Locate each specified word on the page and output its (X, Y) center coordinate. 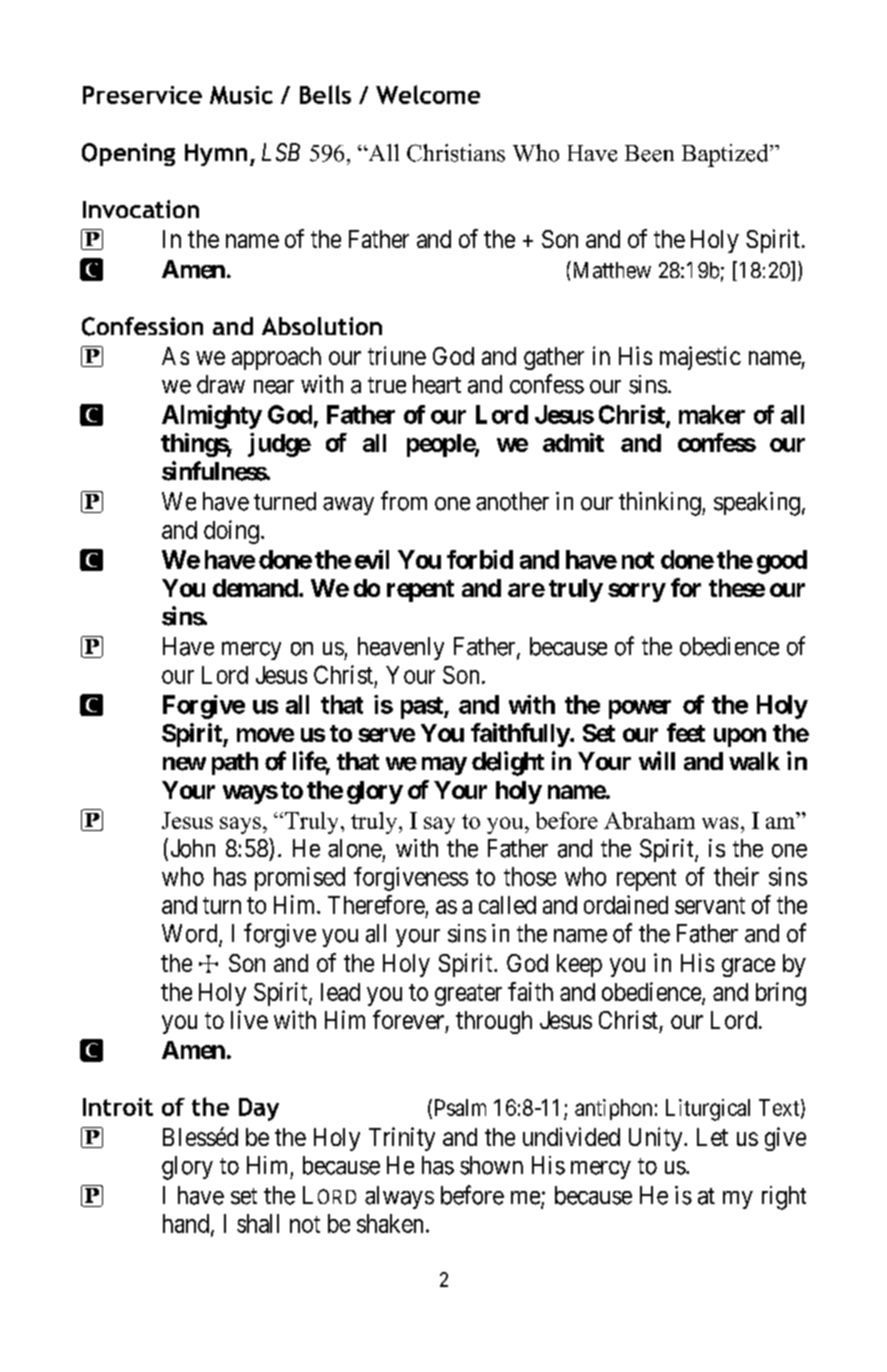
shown (491, 1165)
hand (187, 1224)
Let (712, 1137)
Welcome (428, 94)
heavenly (401, 648)
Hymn (216, 155)
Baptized (726, 155)
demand (255, 588)
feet (686, 732)
